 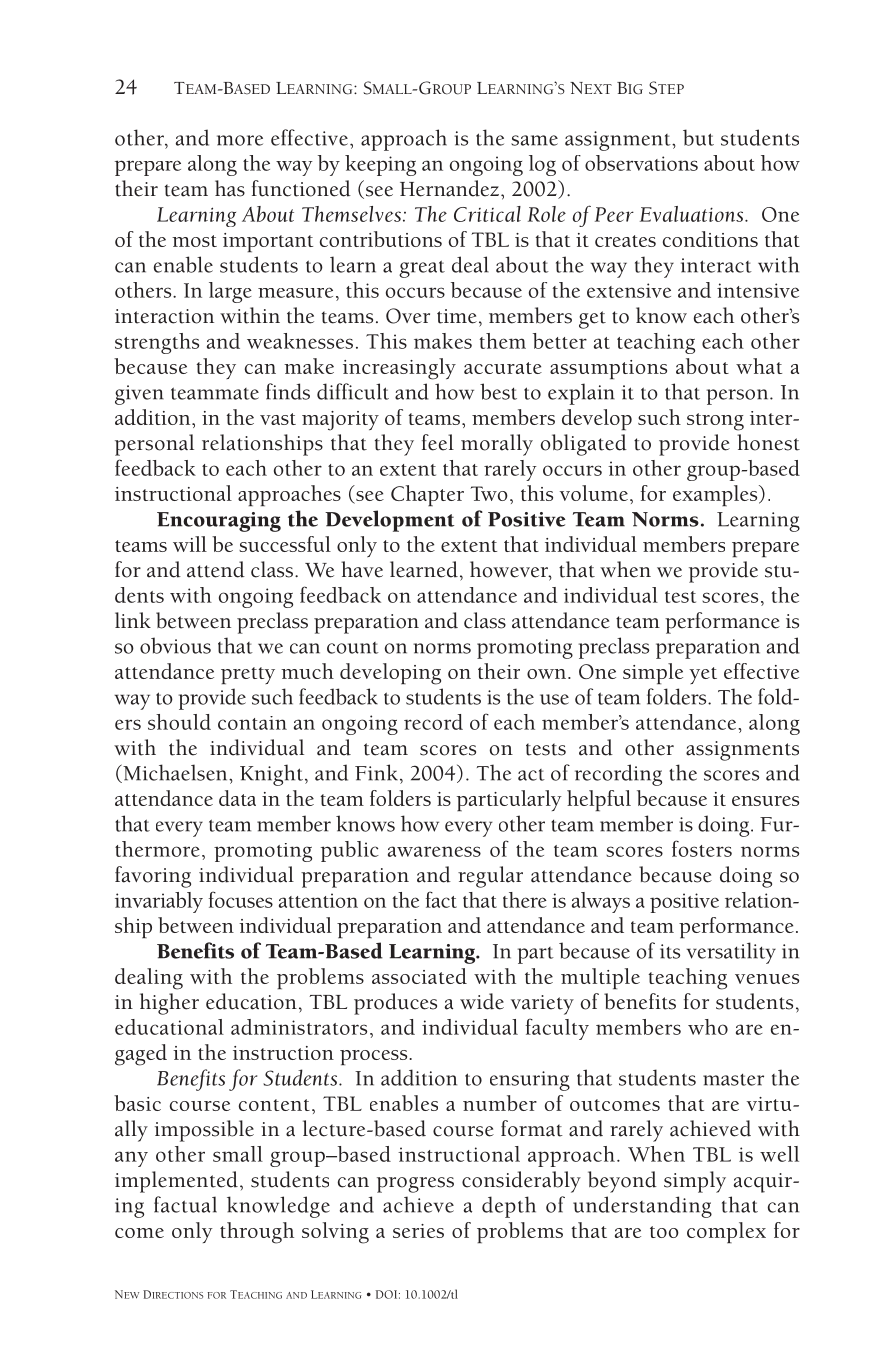 What do you see at coordinates (427, 495) in the screenshot?
I see `Chapter` at bounding box center [427, 495].
